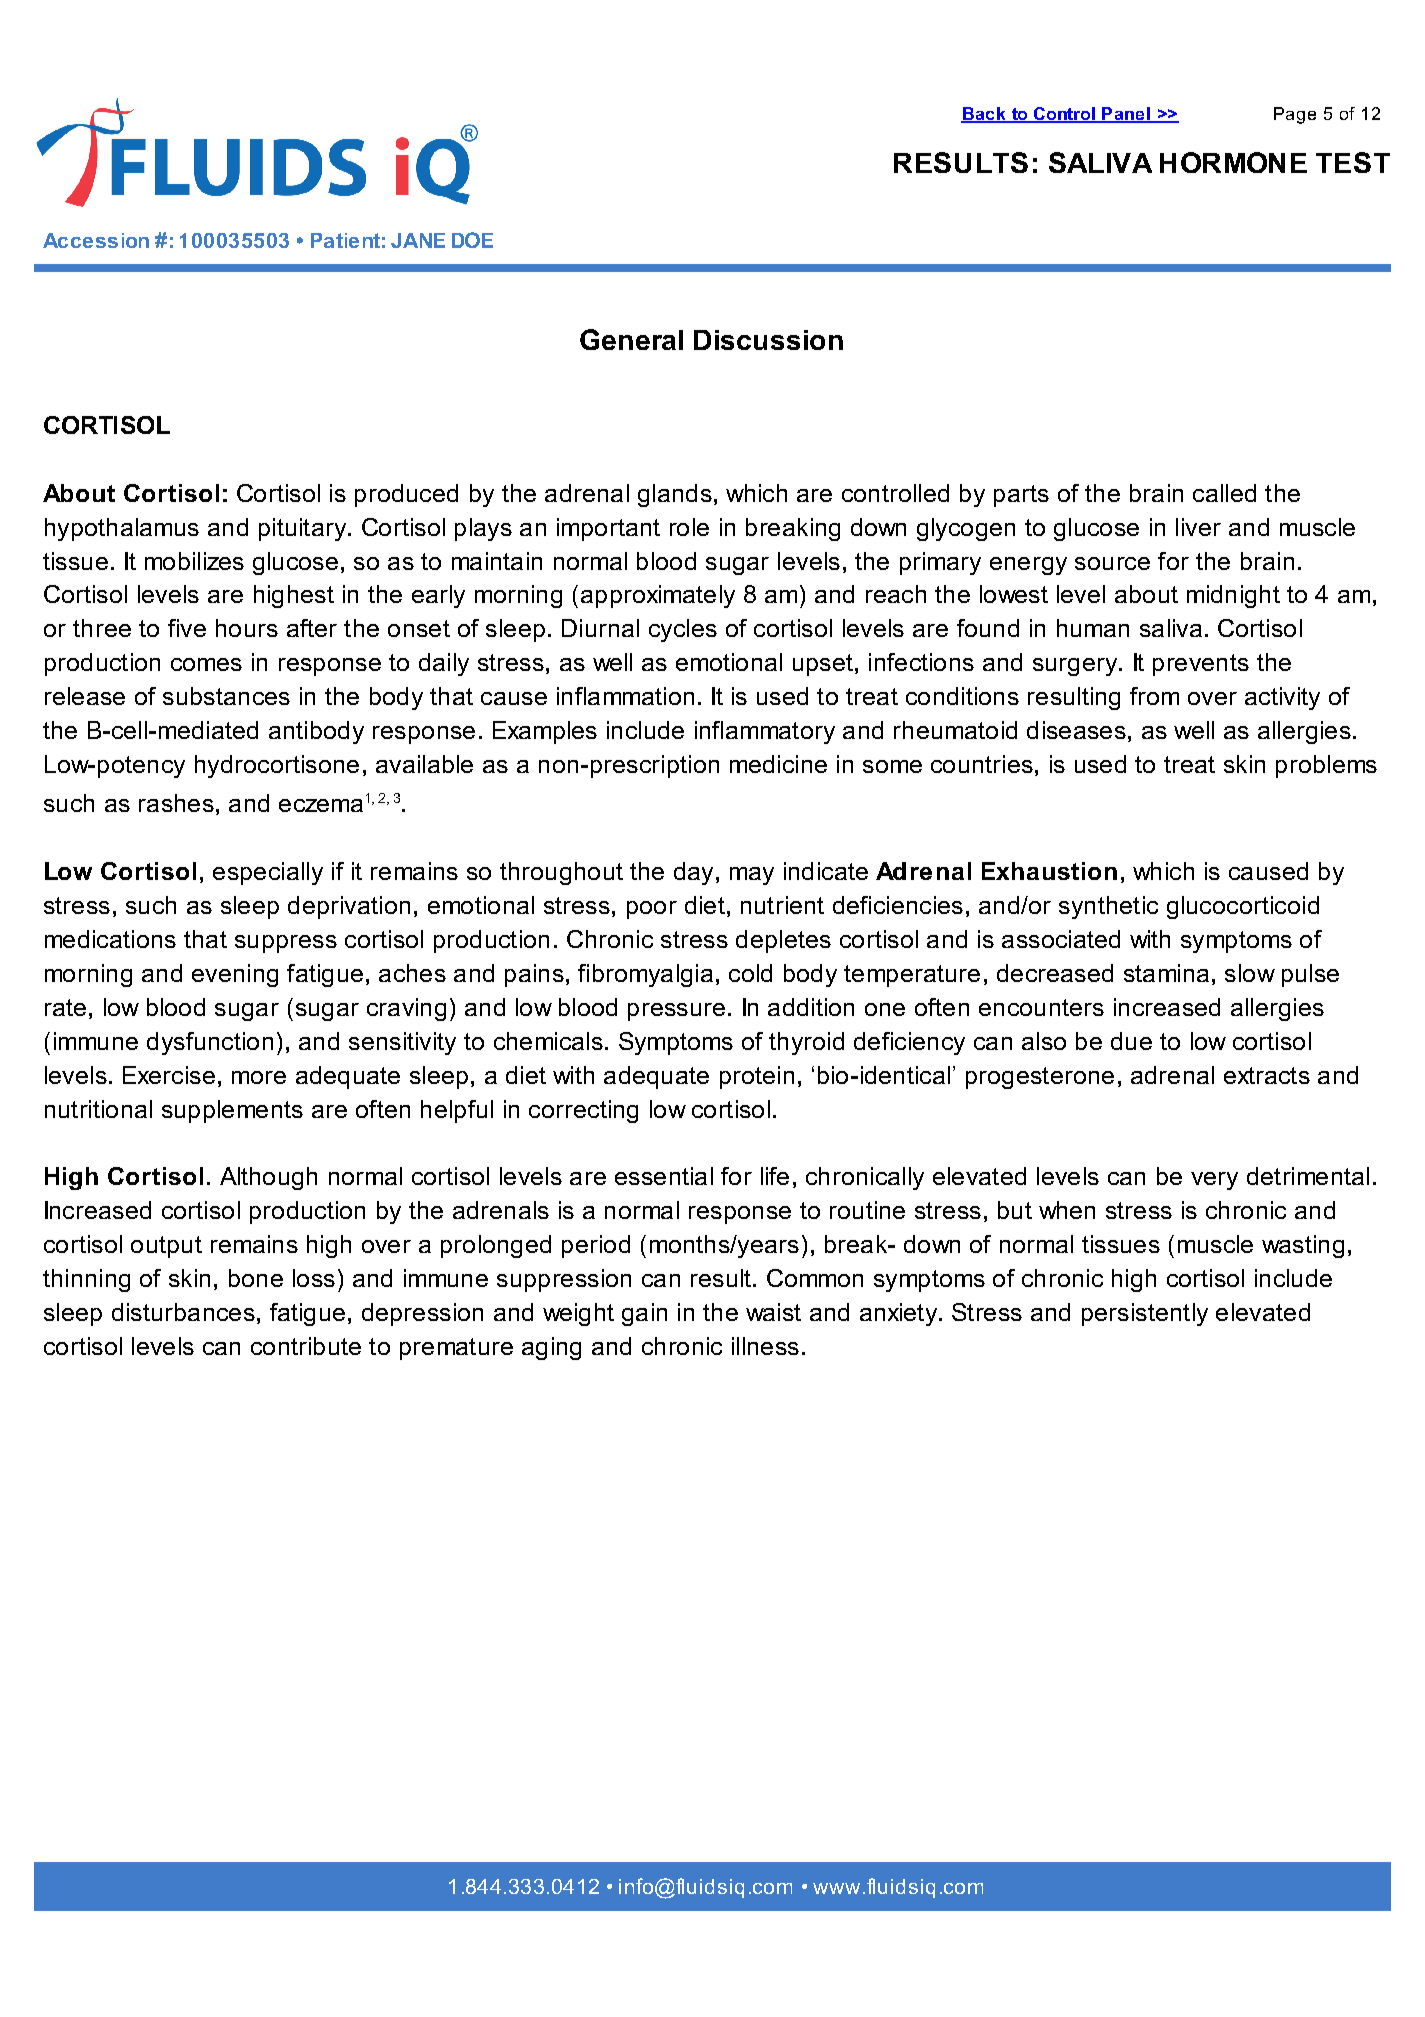  What do you see at coordinates (652, 910) in the image?
I see `poor` at bounding box center [652, 910].
